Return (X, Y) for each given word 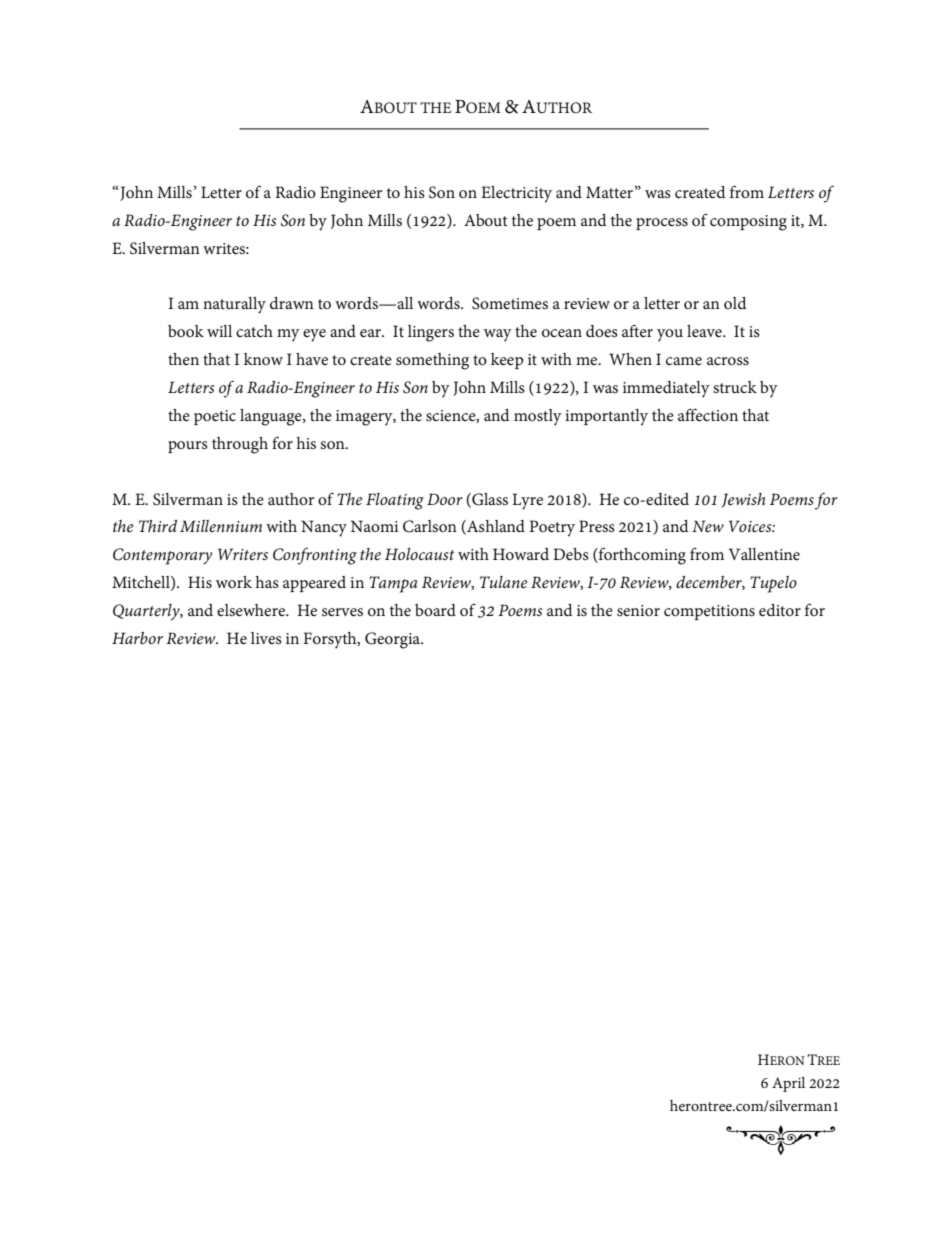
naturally (234, 305)
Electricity (516, 194)
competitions (709, 612)
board (435, 610)
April (788, 1084)
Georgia (393, 640)
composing (748, 223)
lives (266, 638)
